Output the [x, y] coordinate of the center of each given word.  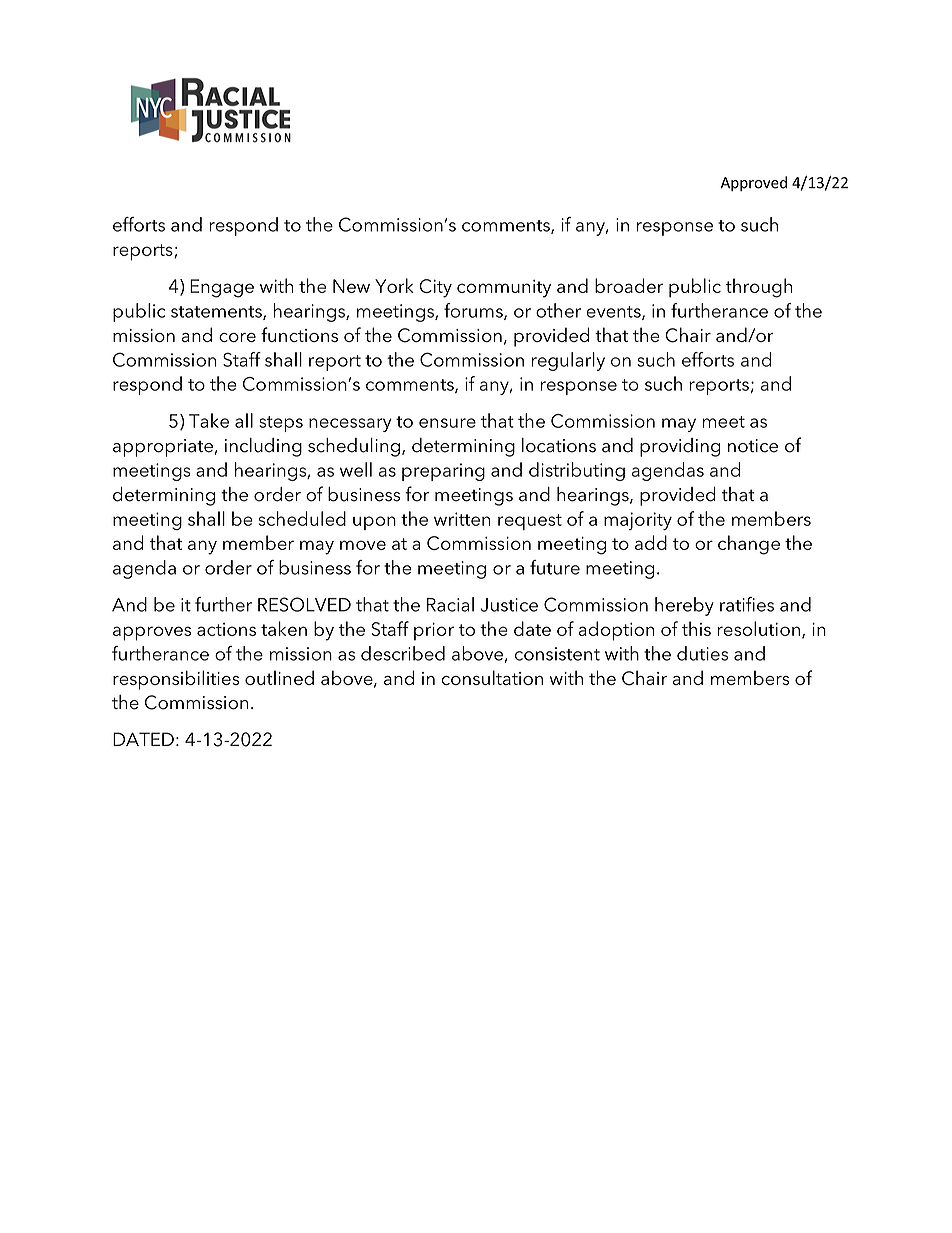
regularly [568, 361]
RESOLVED [304, 604]
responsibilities [176, 680]
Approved [754, 183]
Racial [450, 604]
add [651, 542]
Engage [222, 288]
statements [217, 313]
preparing [443, 472]
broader [629, 285]
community [504, 289]
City [435, 288]
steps [281, 424]
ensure [447, 423]
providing [680, 447]
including [263, 447]
